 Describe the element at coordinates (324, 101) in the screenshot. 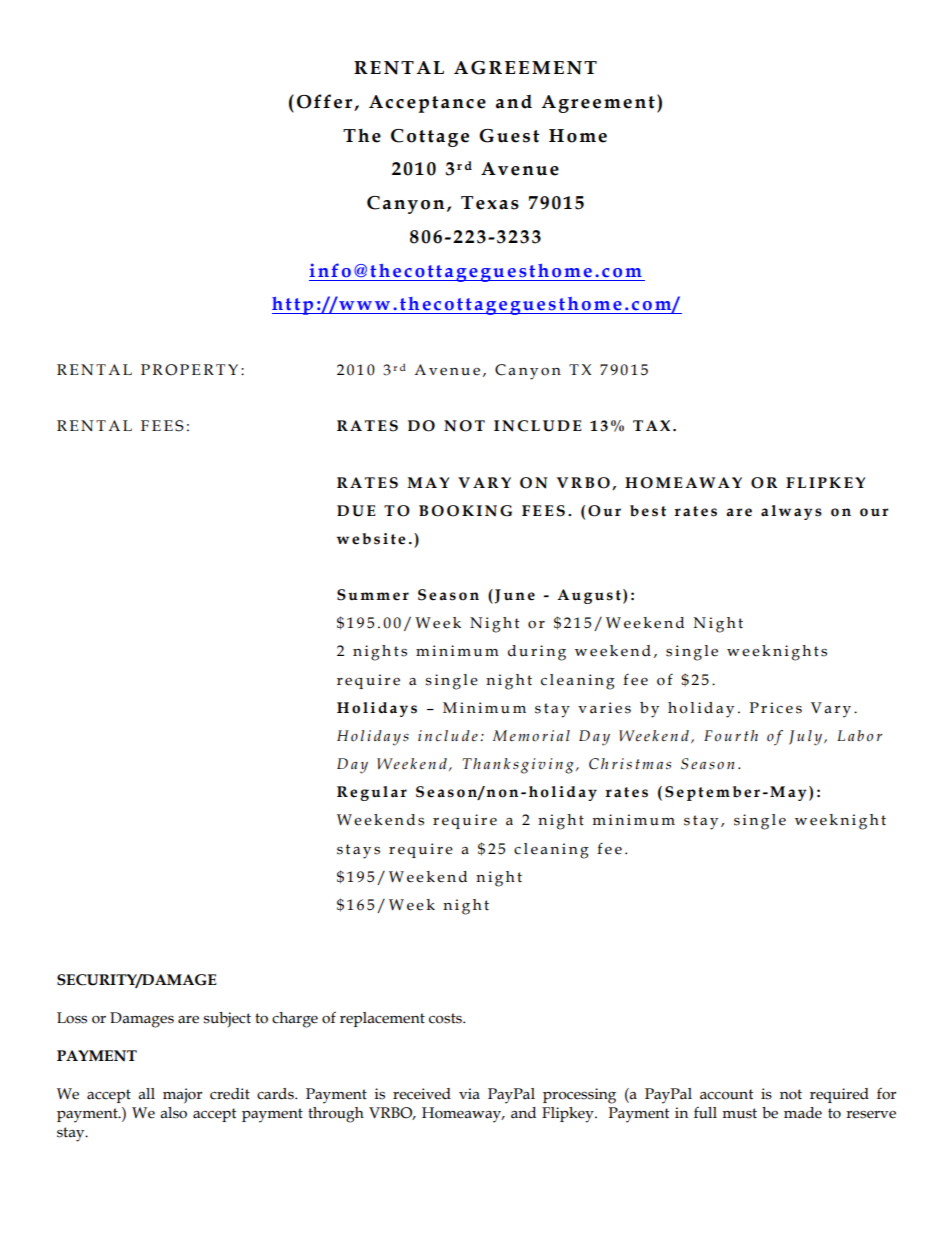

I see `Offer` at that location.
